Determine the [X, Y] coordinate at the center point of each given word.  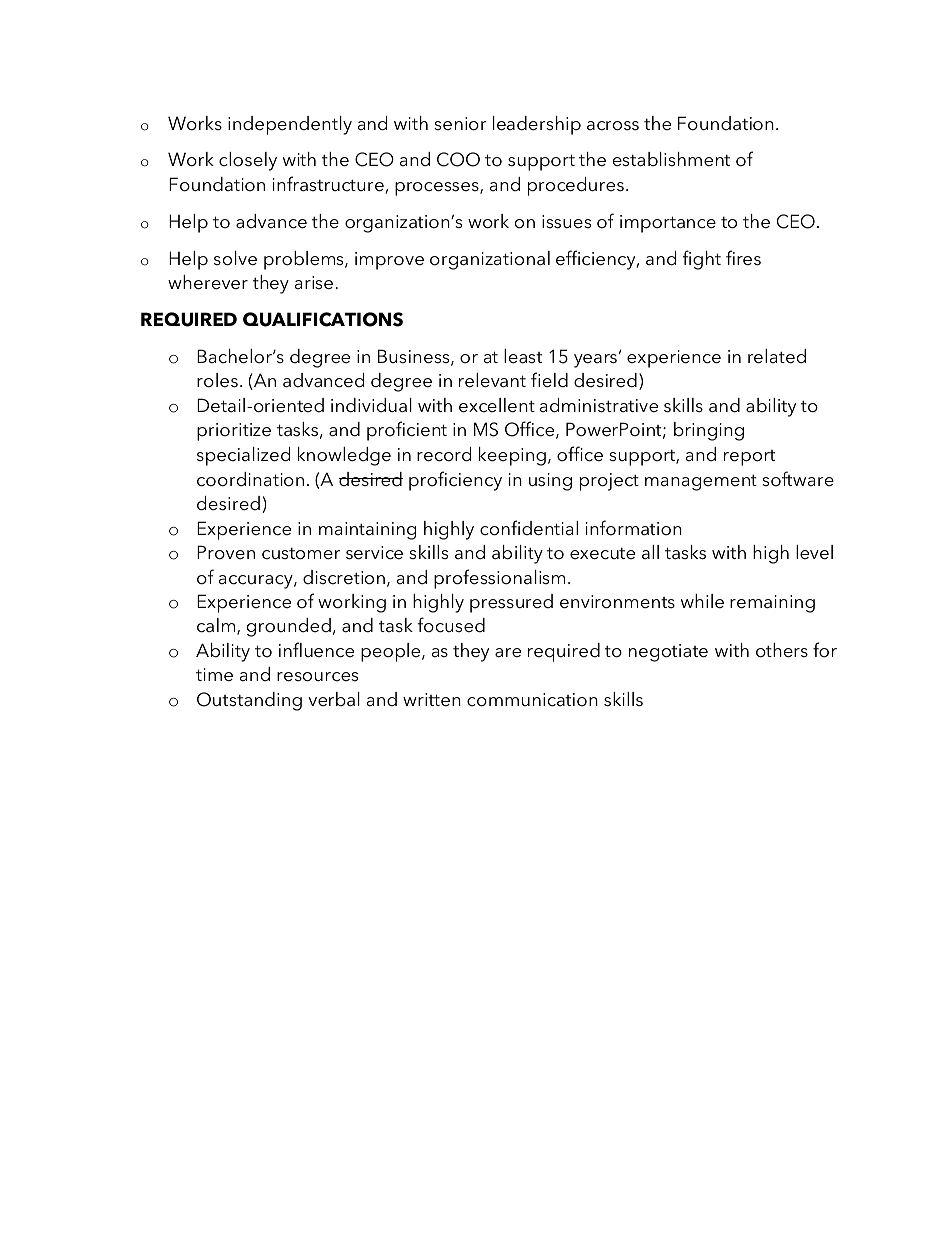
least [523, 356]
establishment [671, 159]
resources [317, 677]
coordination [250, 479]
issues [566, 222]
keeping [512, 456]
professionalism [499, 579]
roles [217, 380]
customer [301, 554]
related [777, 356]
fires [743, 258]
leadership [537, 125]
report [749, 458]
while [702, 601]
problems [305, 260]
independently [290, 125]
